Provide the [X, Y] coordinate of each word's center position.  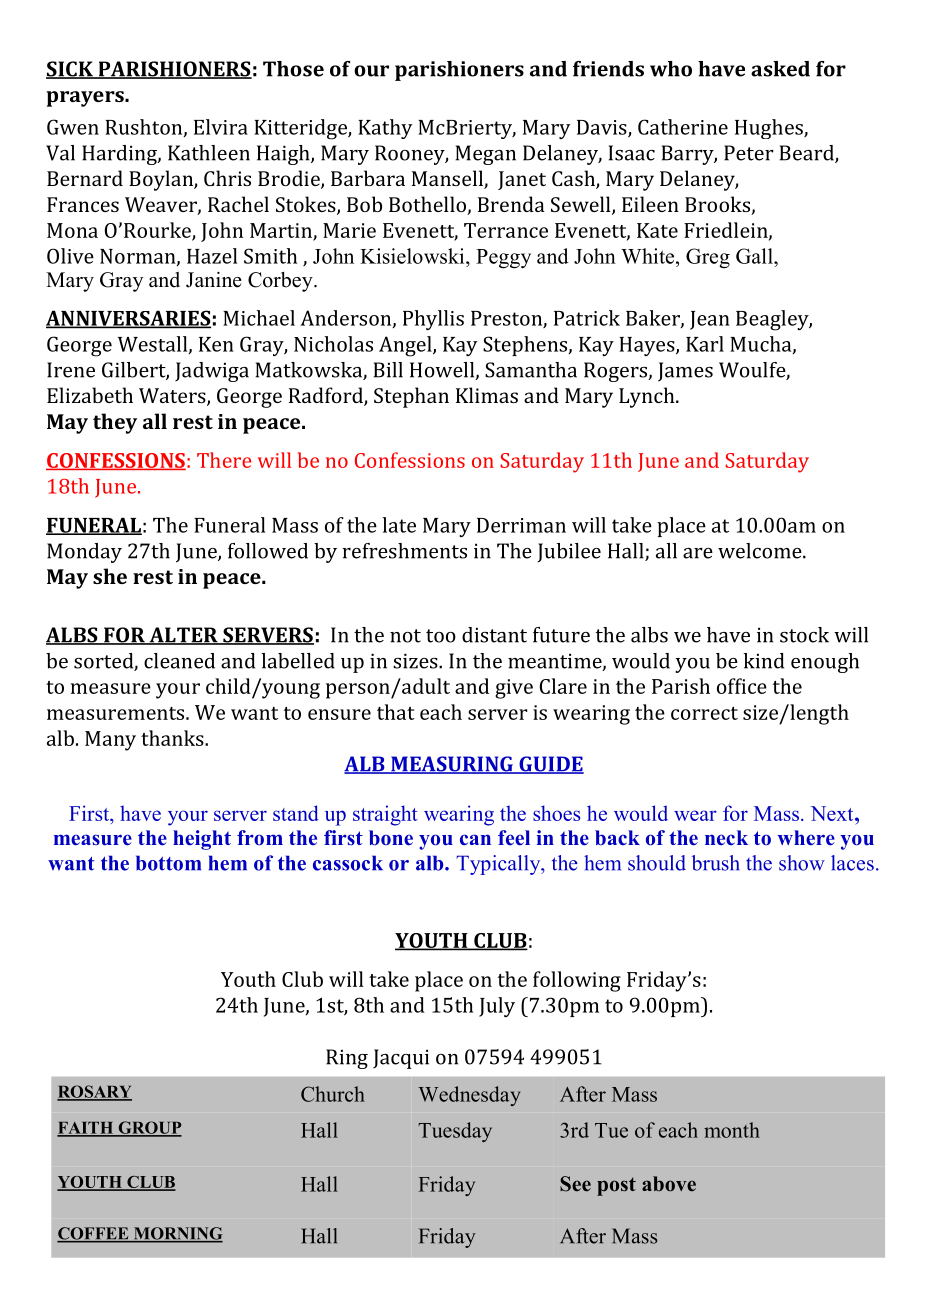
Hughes [770, 129]
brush [715, 863]
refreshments [404, 551]
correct [704, 713]
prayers [86, 99]
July [497, 1007]
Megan [486, 155]
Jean [710, 320]
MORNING [177, 1234]
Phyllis [433, 320]
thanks [173, 738]
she [110, 576]
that [396, 712]
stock [804, 635]
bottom [168, 863]
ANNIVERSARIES [128, 319]
